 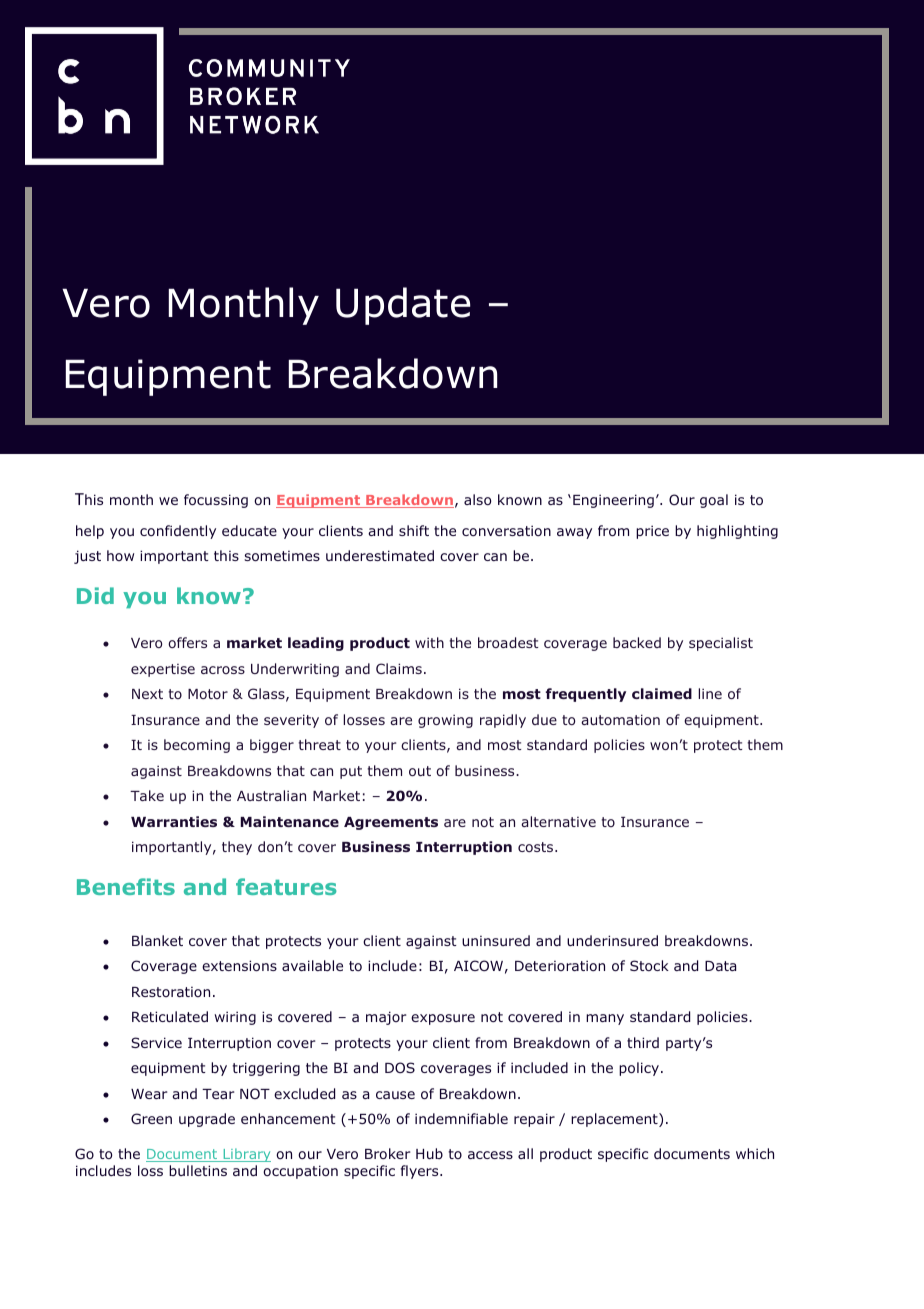 I want to click on also, so click(x=477, y=499).
